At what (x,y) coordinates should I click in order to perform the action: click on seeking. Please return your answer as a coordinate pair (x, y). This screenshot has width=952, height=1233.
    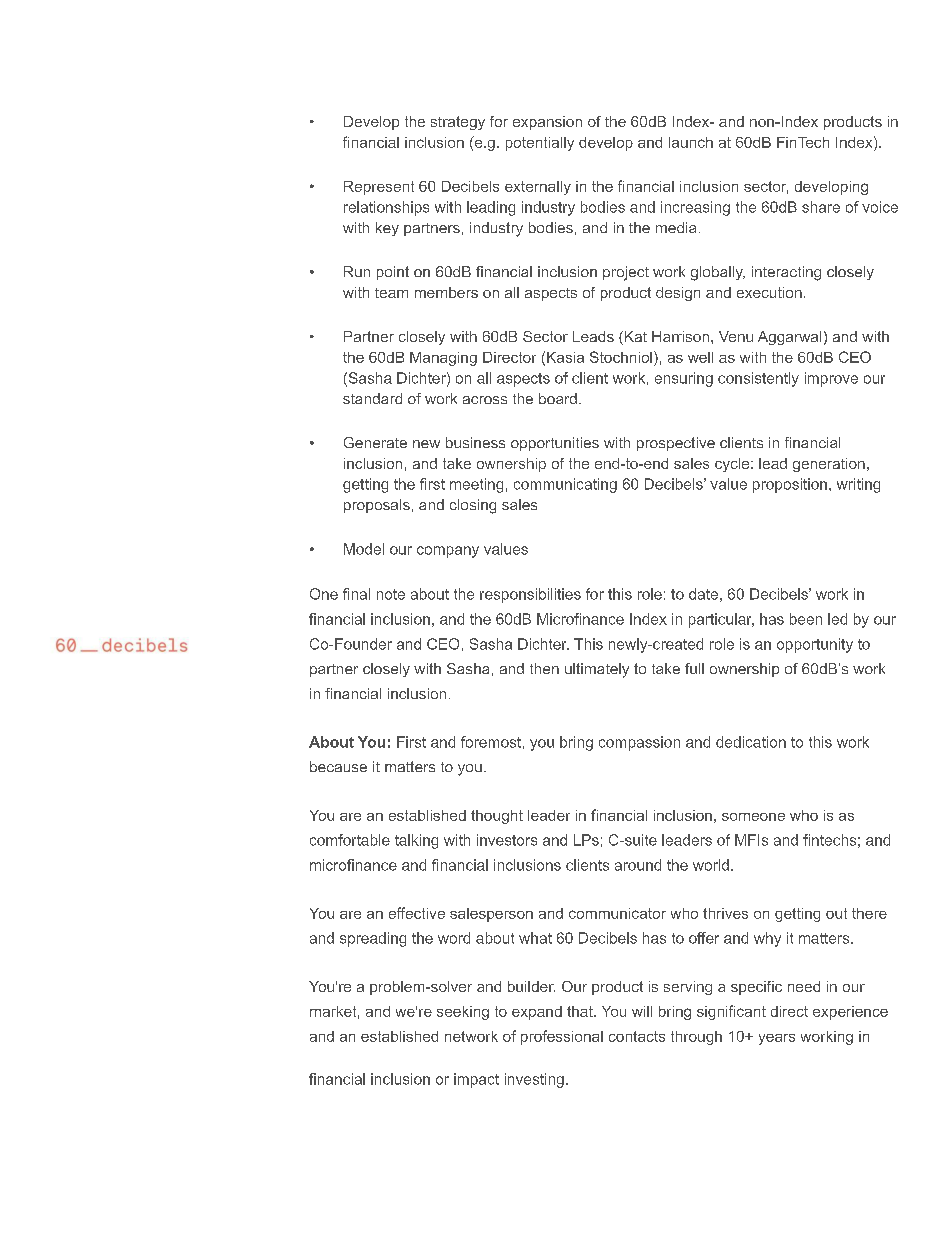
    Looking at the image, I should click on (463, 1013).
